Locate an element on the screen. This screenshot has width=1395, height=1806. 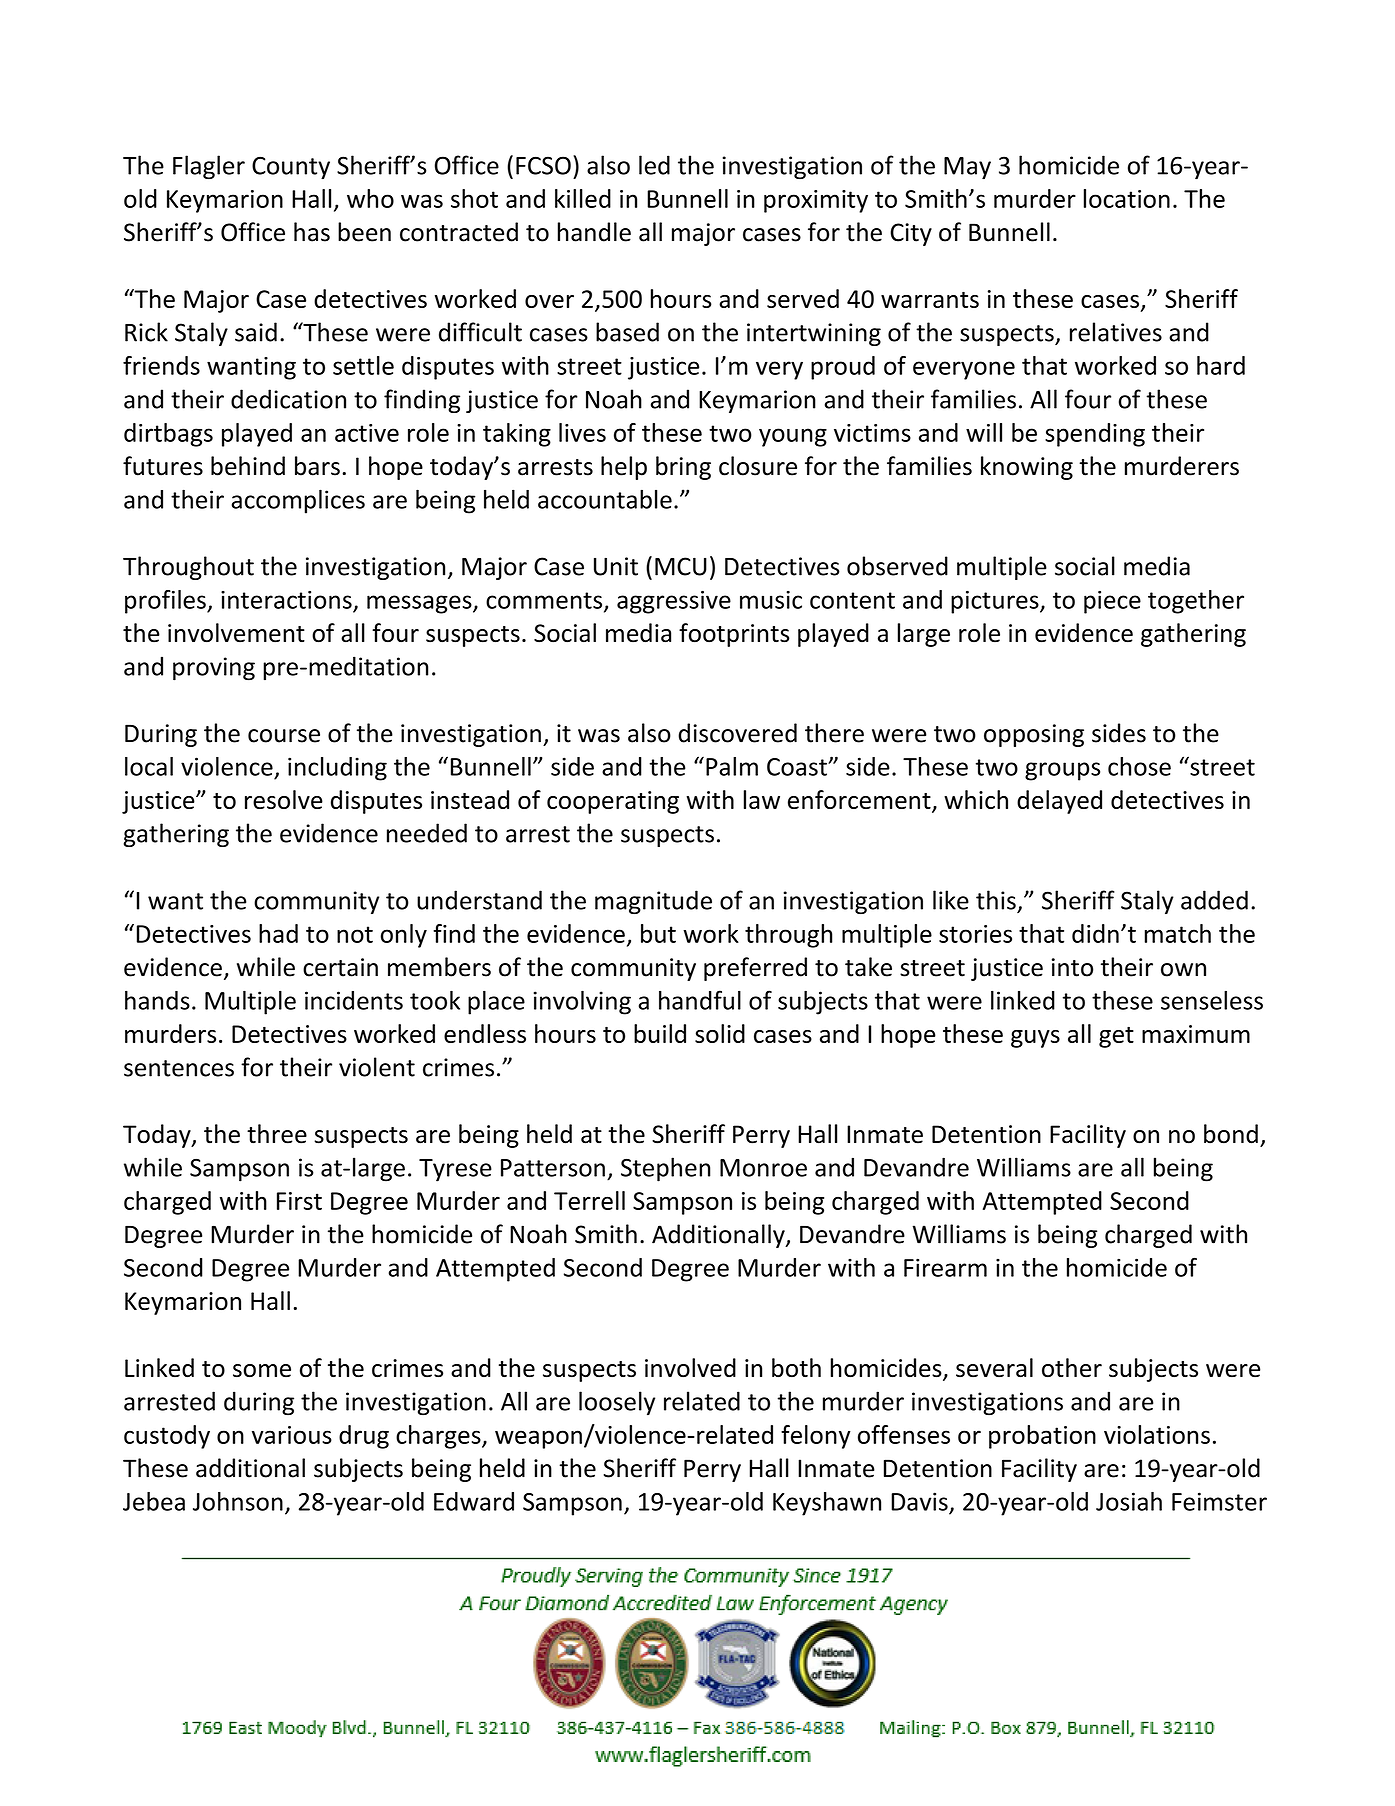
aggressive is located at coordinates (674, 602).
